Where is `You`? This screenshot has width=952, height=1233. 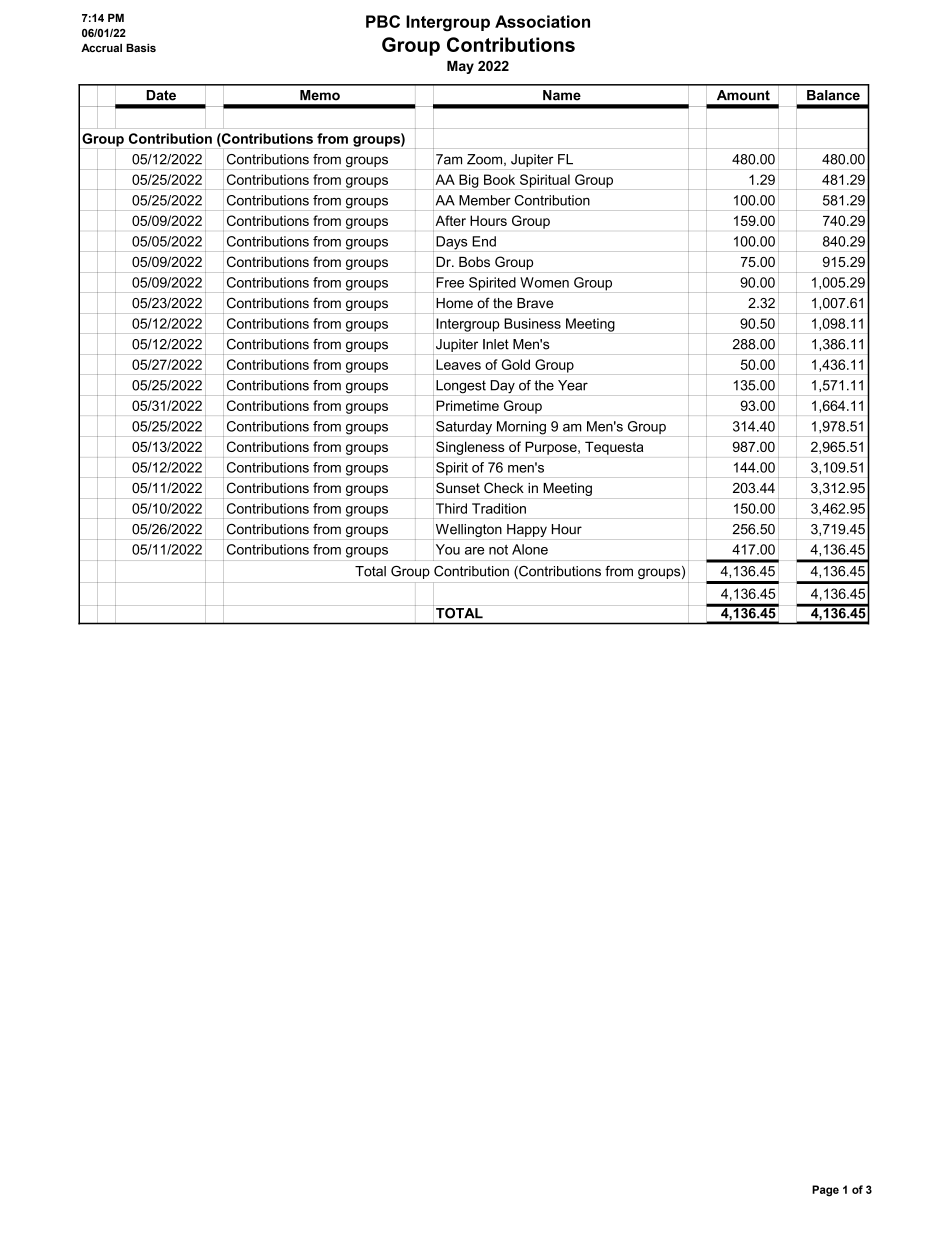
You is located at coordinates (448, 549).
